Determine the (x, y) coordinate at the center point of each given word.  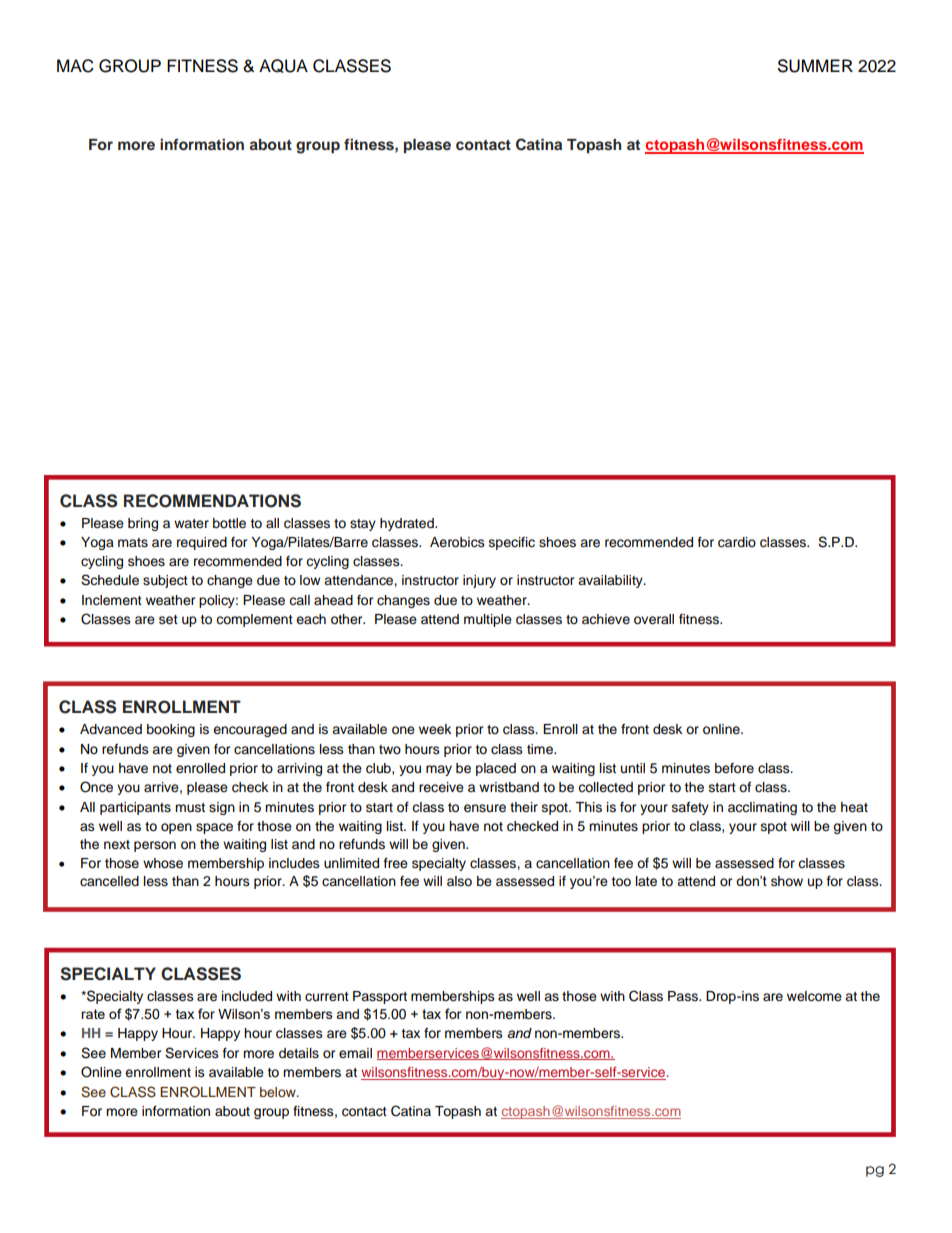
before (734, 768)
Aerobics (457, 542)
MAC (75, 66)
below (279, 1092)
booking (171, 730)
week (435, 729)
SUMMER (815, 66)
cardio (737, 542)
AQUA (283, 66)
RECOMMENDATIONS (212, 501)
